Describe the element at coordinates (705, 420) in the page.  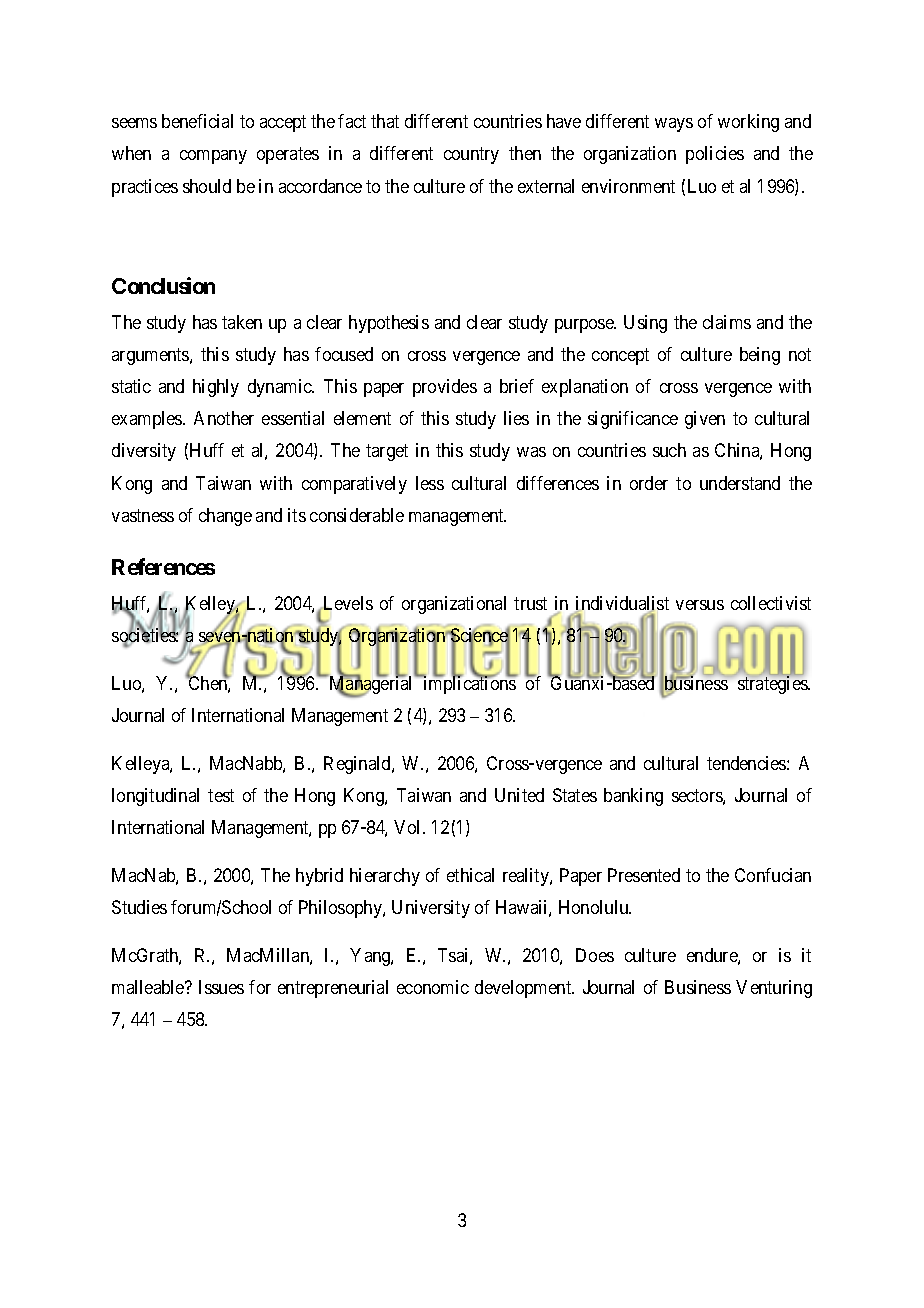
I see `given` at that location.
